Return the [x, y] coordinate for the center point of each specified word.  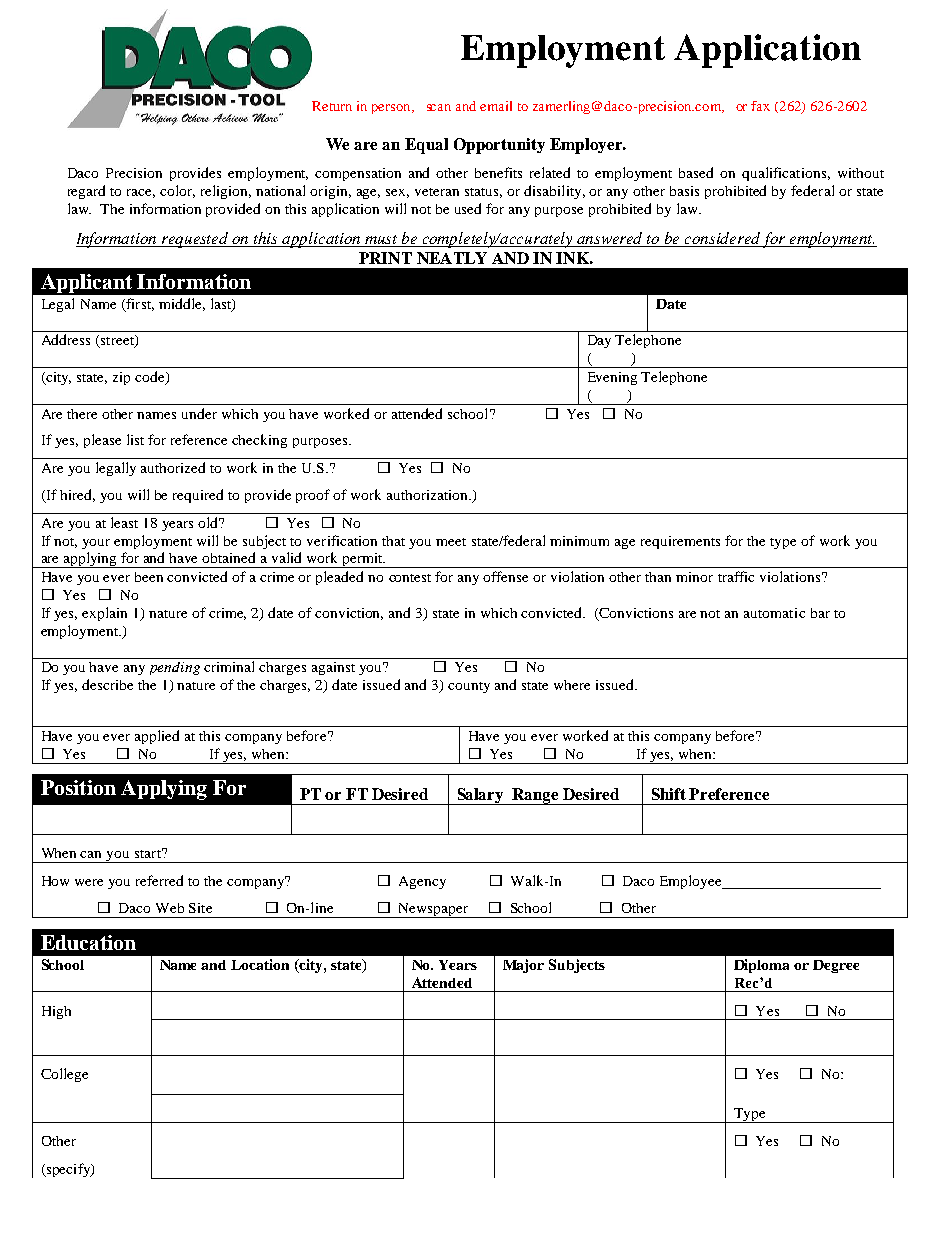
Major [523, 966]
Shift [669, 794]
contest [410, 578]
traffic [736, 576]
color [177, 191]
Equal [426, 146]
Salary [480, 796]
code [151, 378]
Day [599, 341]
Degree [836, 966]
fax [760, 106]
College [64, 1075]
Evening [612, 378]
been [149, 577]
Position [78, 787]
